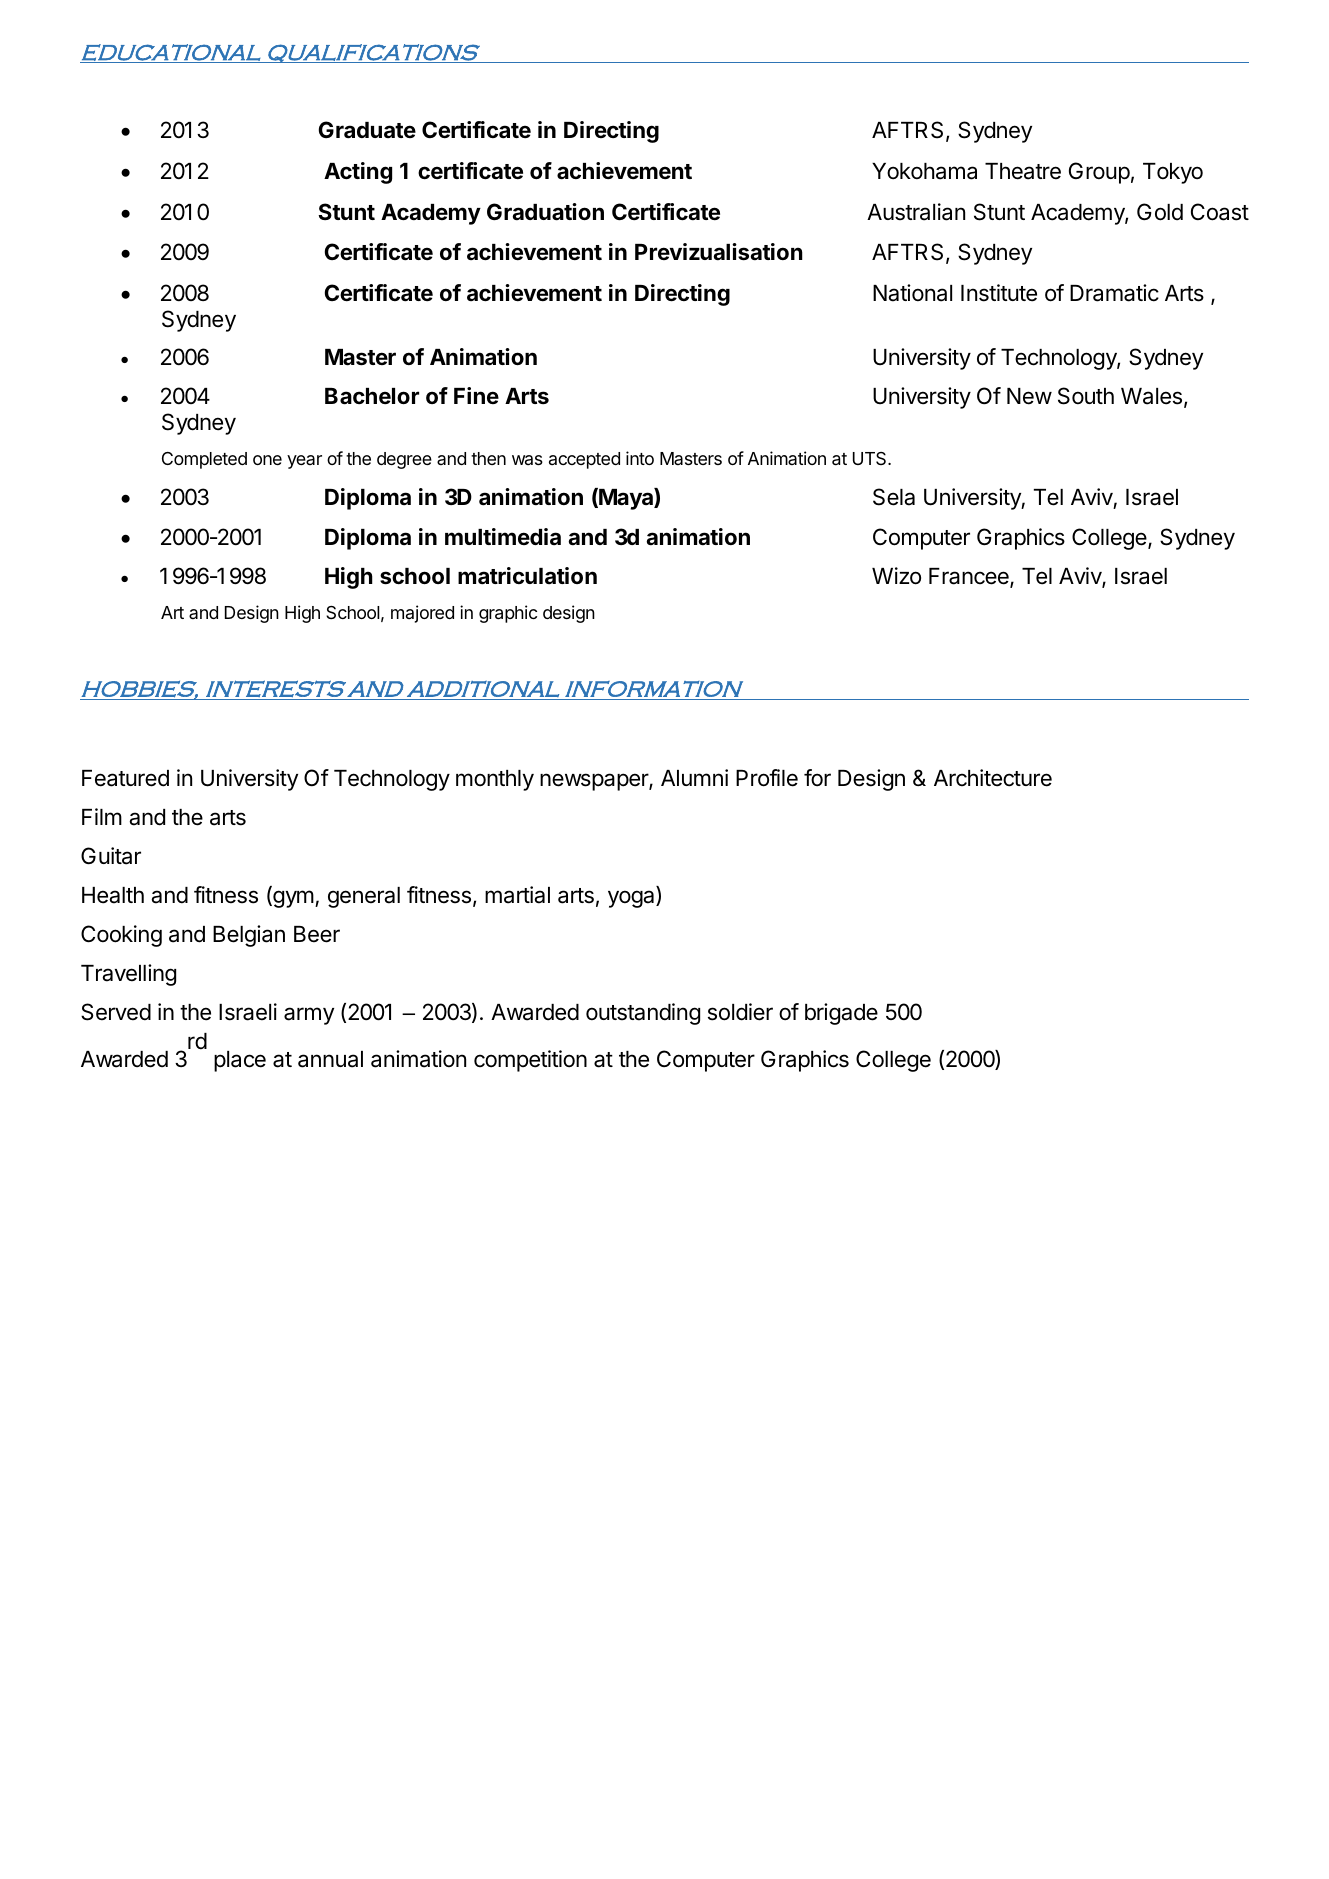 The image size is (1329, 1879). Describe the element at coordinates (894, 497) in the image. I see `Sela` at that location.
